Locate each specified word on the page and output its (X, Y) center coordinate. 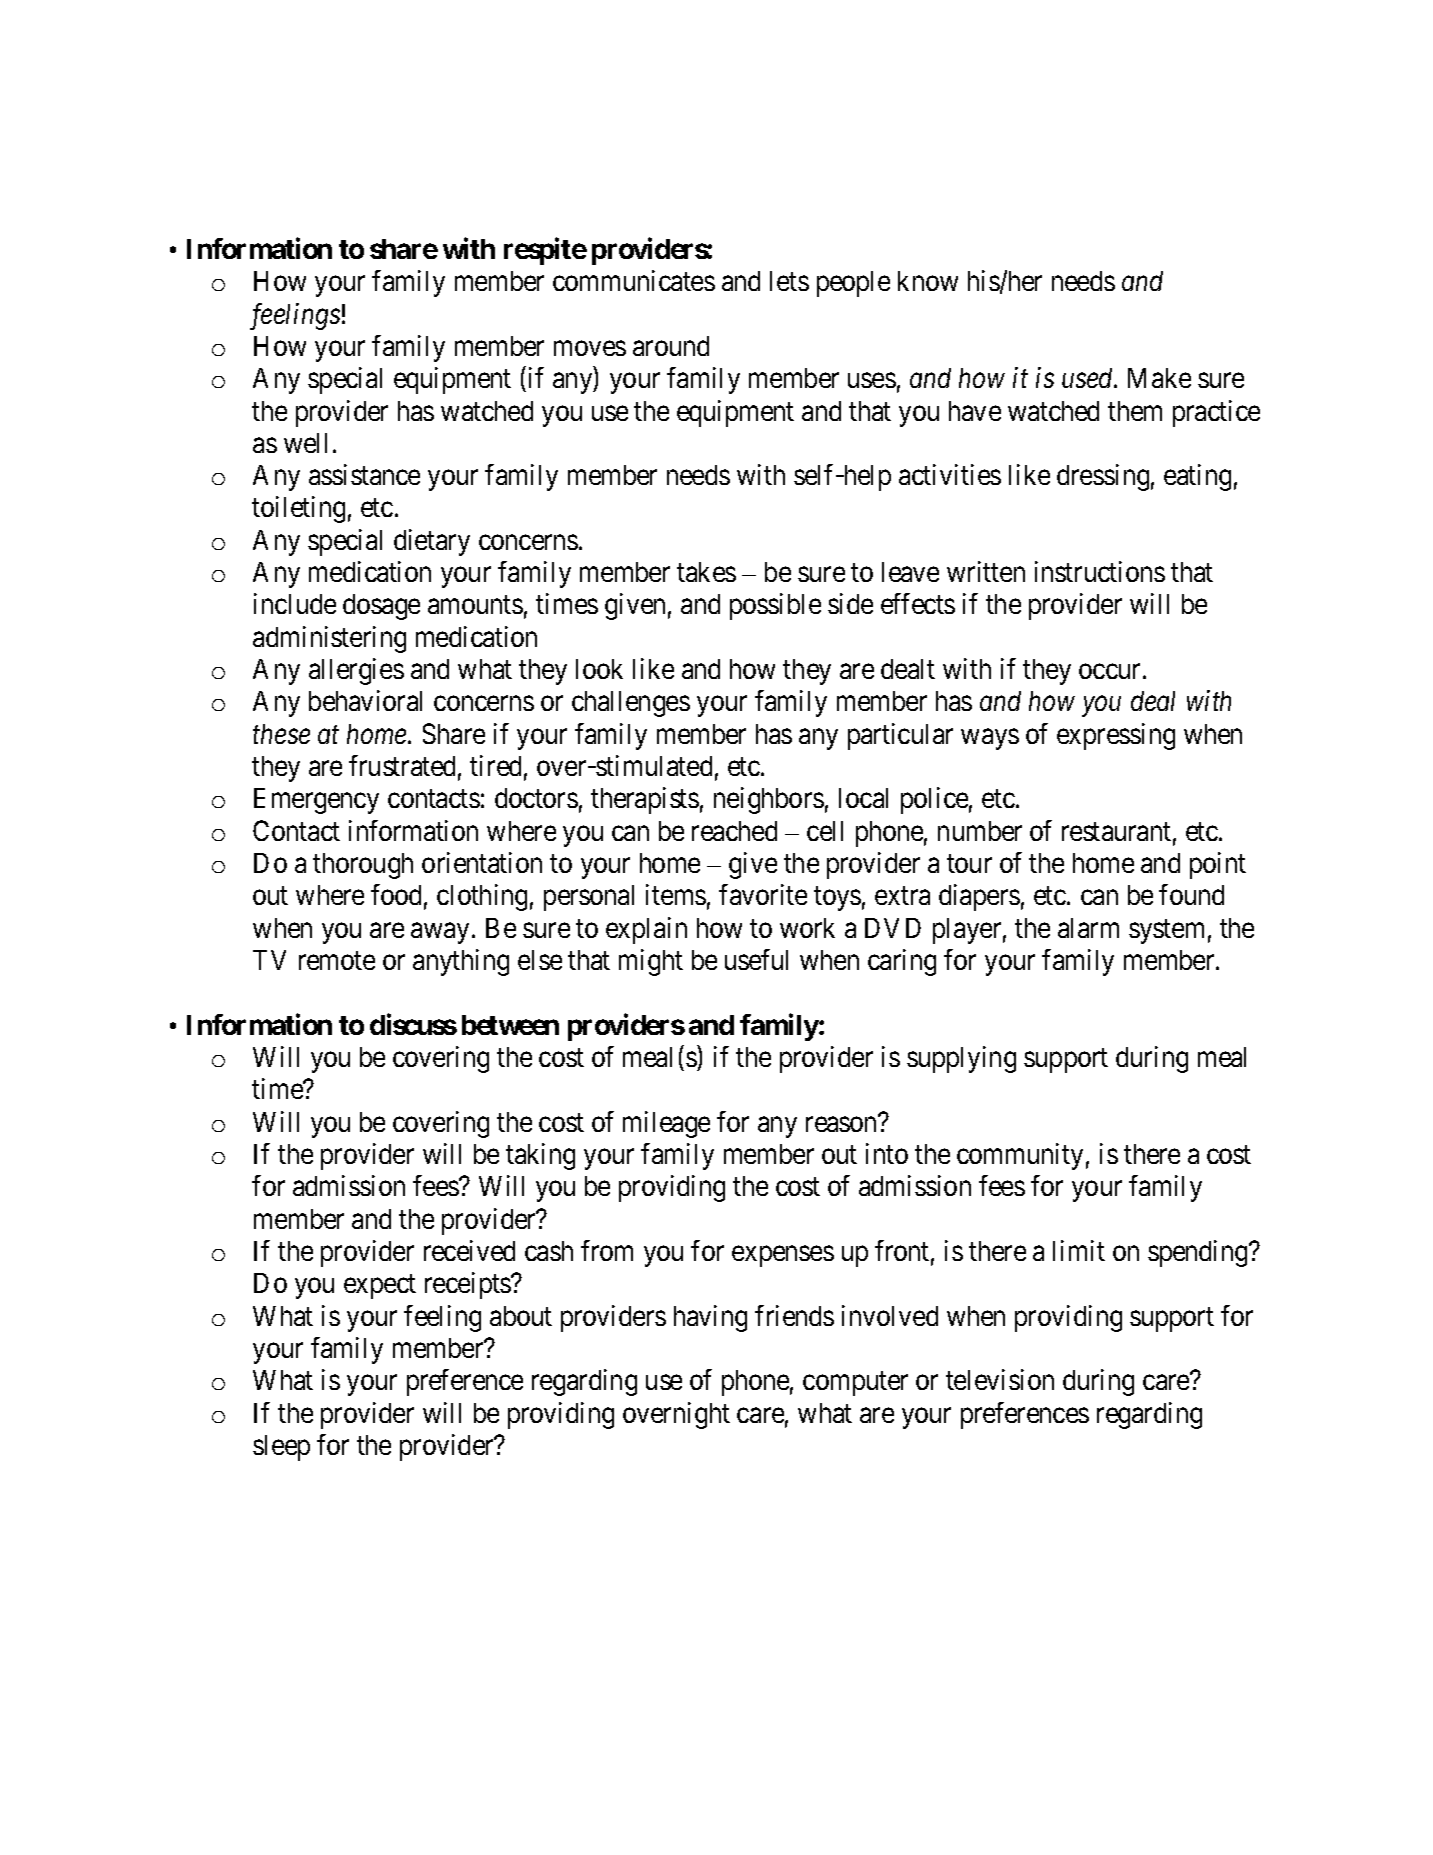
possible (775, 606)
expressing (1116, 736)
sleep (281, 1448)
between (510, 1025)
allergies (356, 671)
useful (756, 959)
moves (590, 348)
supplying (961, 1059)
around (671, 346)
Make (1159, 378)
